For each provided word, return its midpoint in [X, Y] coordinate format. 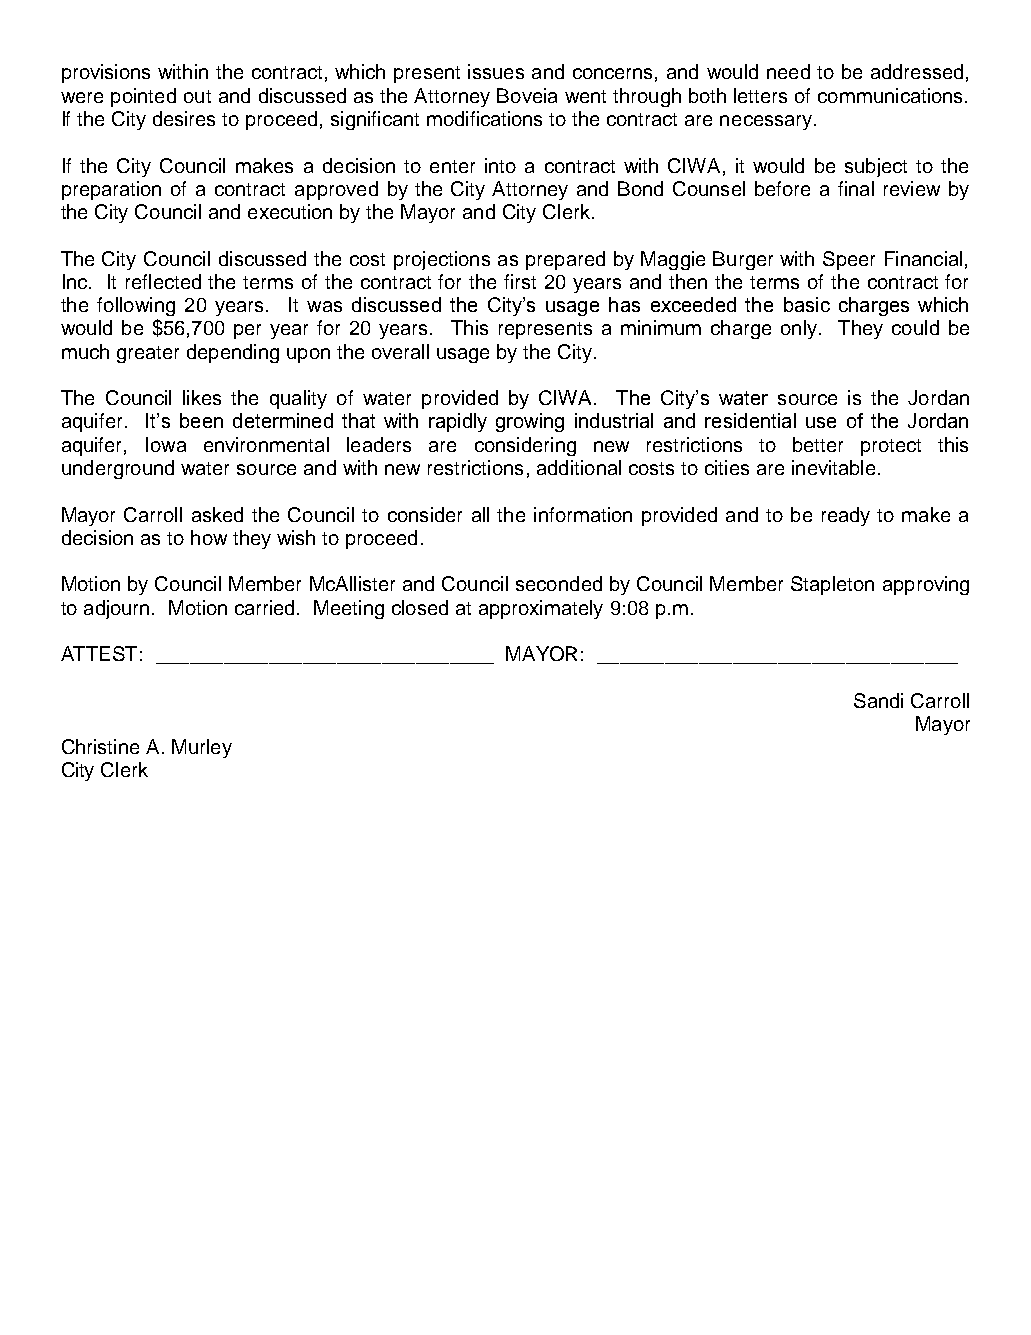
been [201, 420]
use [821, 422]
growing [530, 422]
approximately [541, 609]
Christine [100, 746]
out [197, 96]
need [788, 71]
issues [496, 71]
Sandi [878, 700]
